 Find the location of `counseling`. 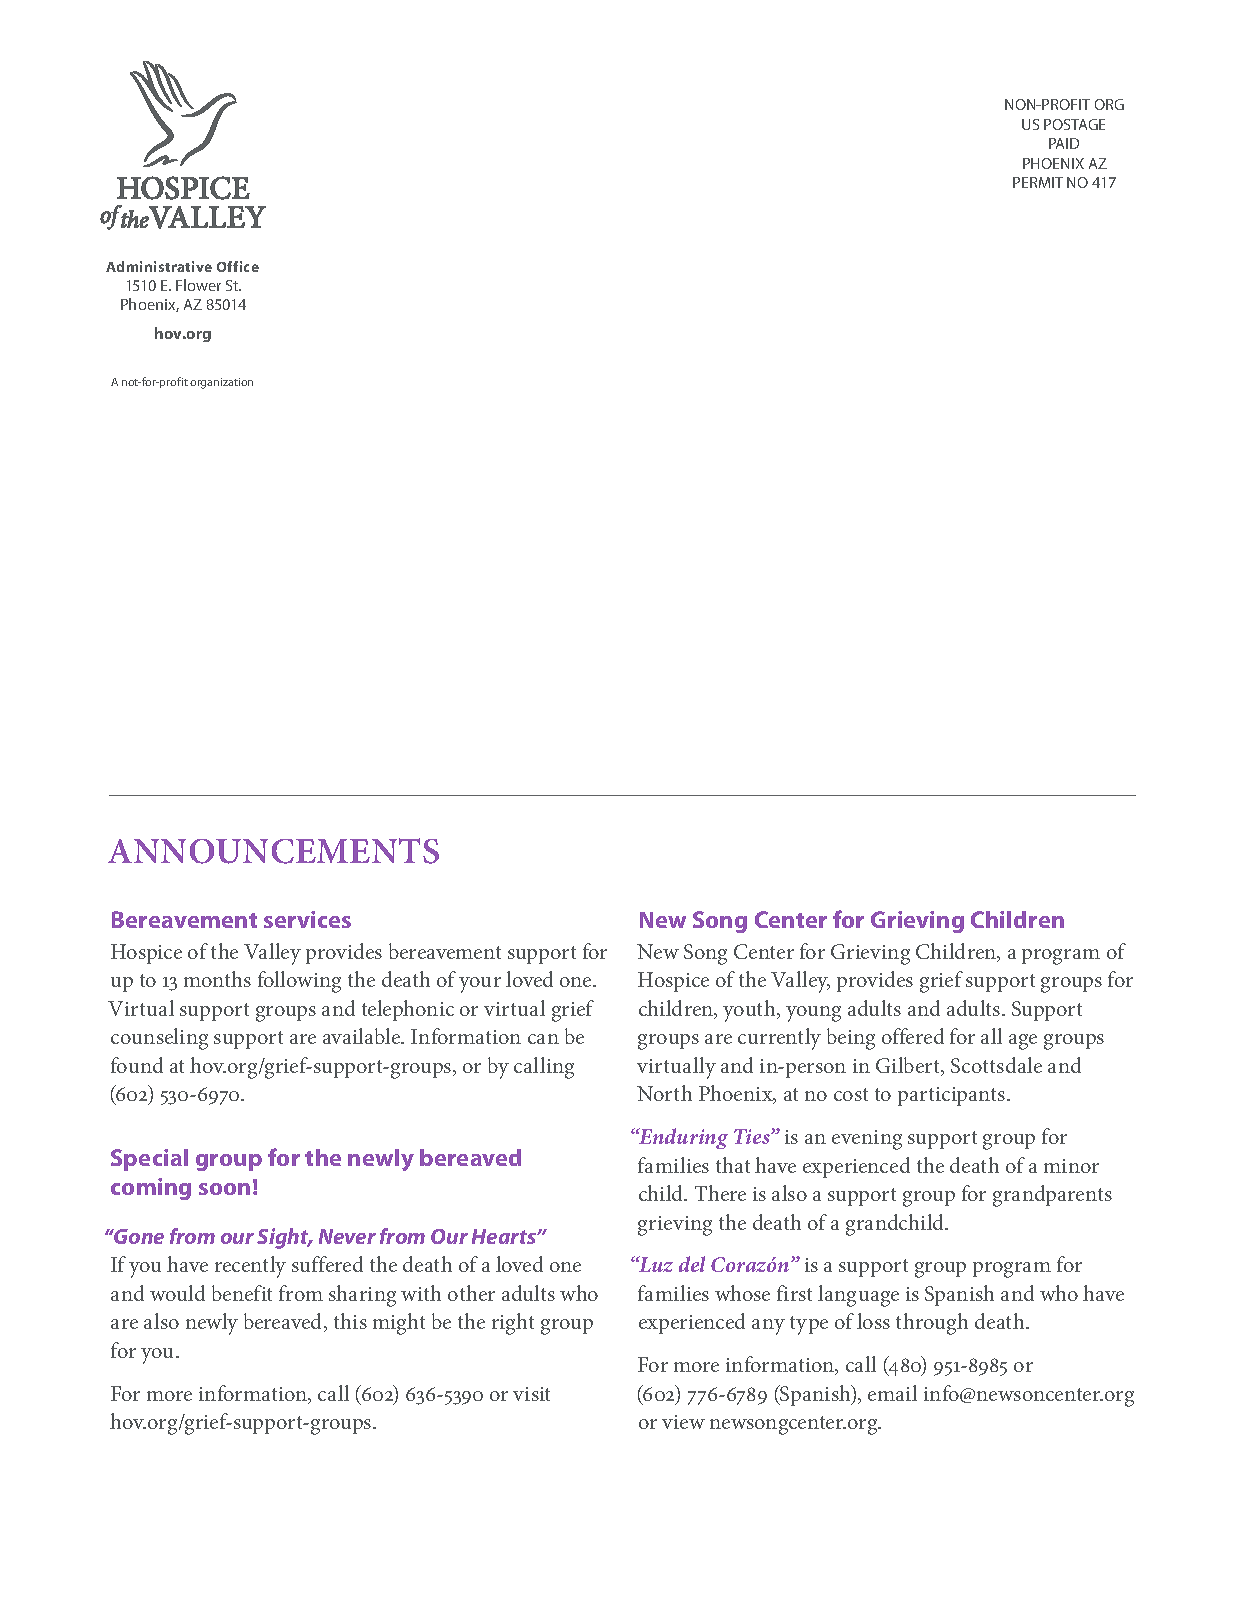

counseling is located at coordinates (159, 1039).
